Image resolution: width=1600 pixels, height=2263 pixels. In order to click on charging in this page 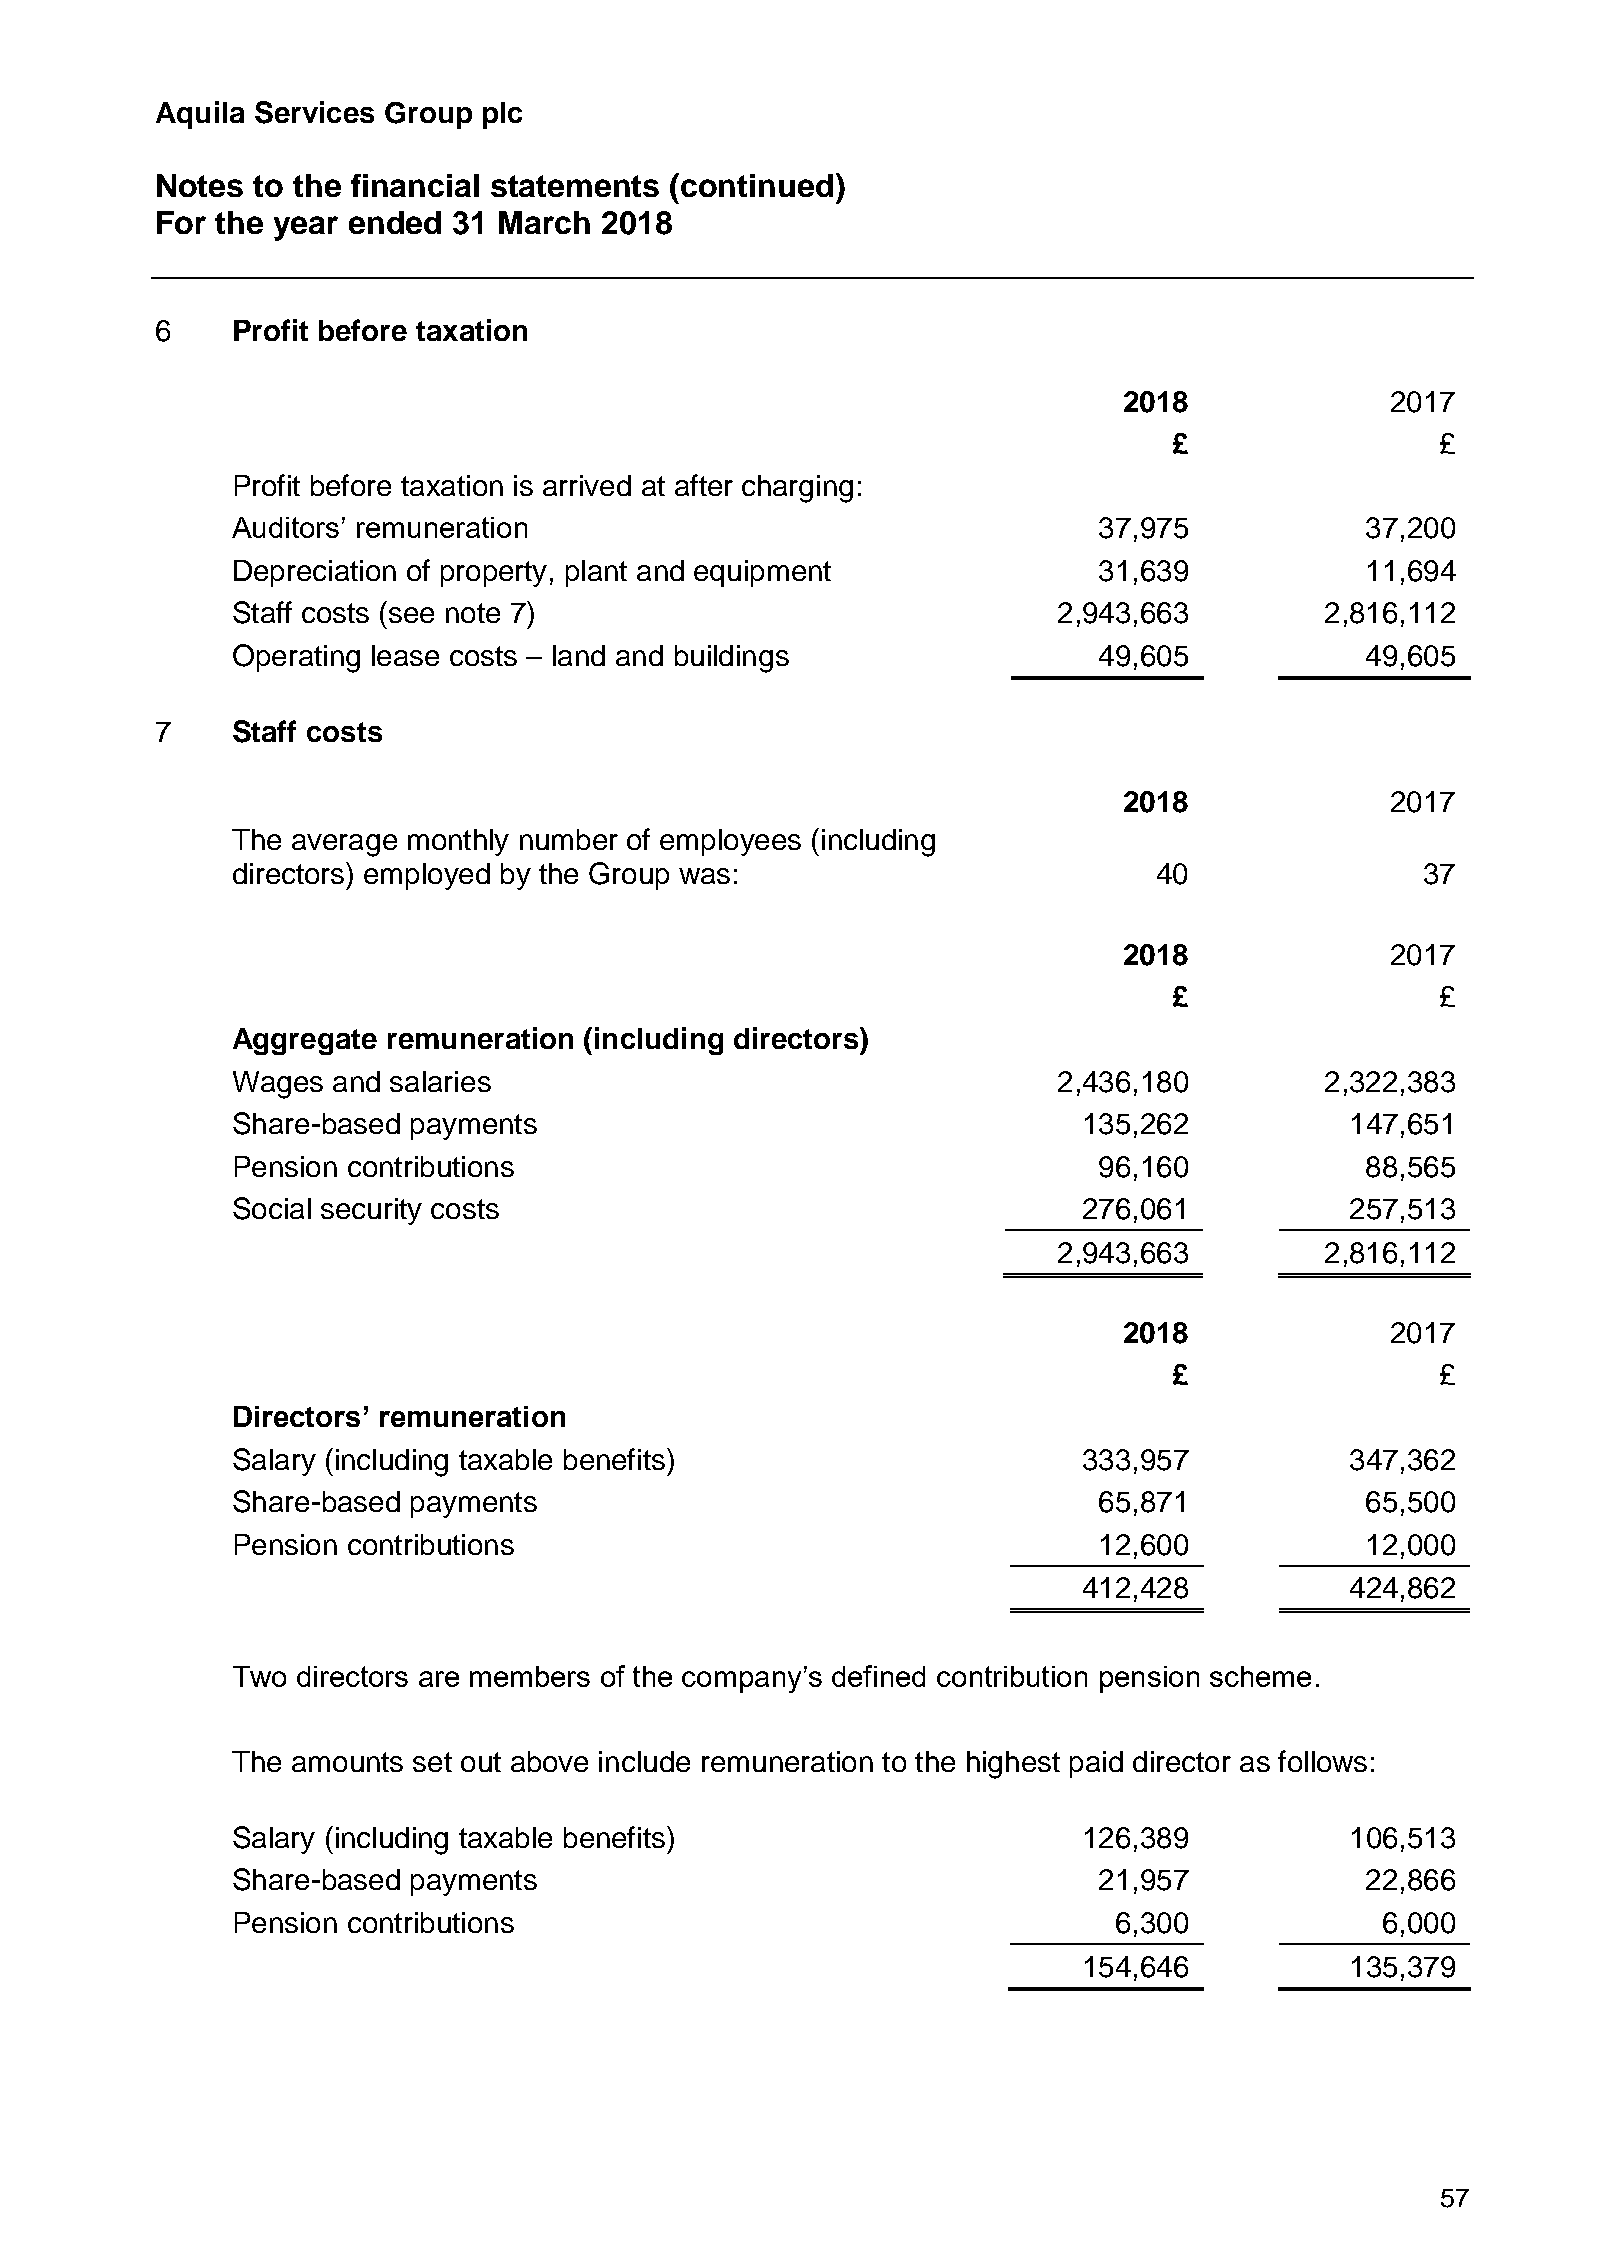, I will do `click(797, 489)`.
